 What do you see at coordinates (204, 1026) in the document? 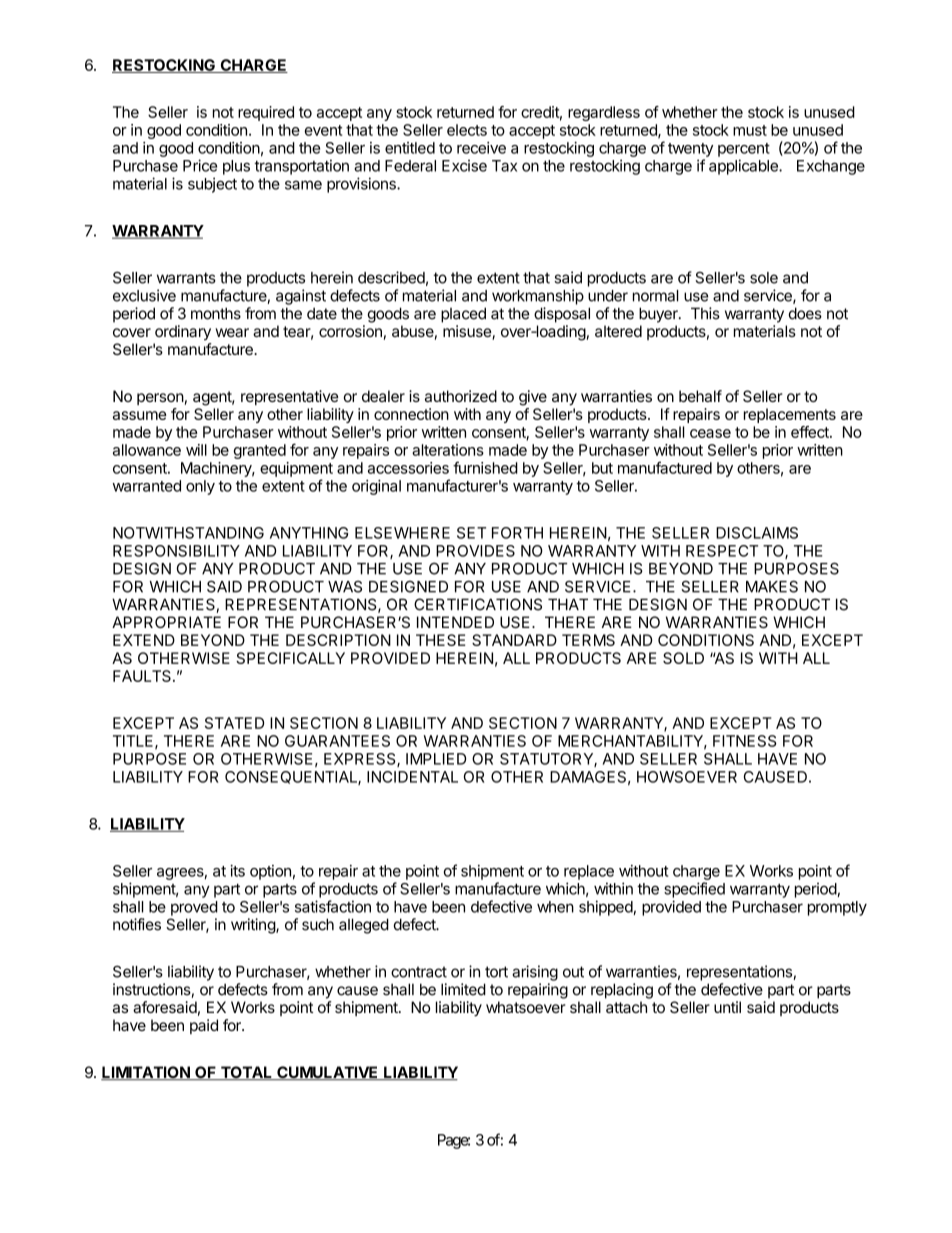
I see `paid` at bounding box center [204, 1026].
